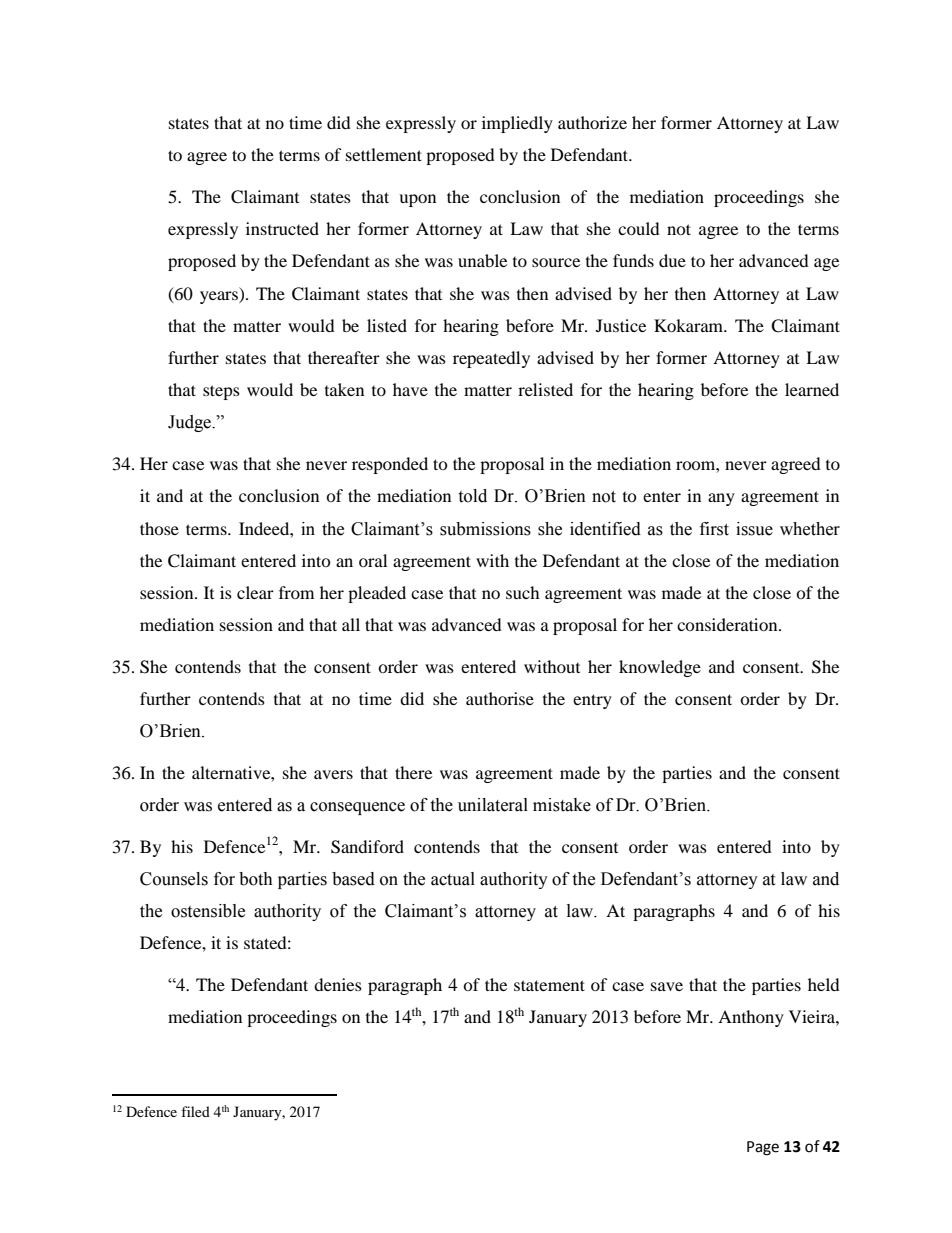 This screenshot has width=952, height=1233. Describe the element at coordinates (191, 423) in the screenshot. I see `Judge` at that location.
